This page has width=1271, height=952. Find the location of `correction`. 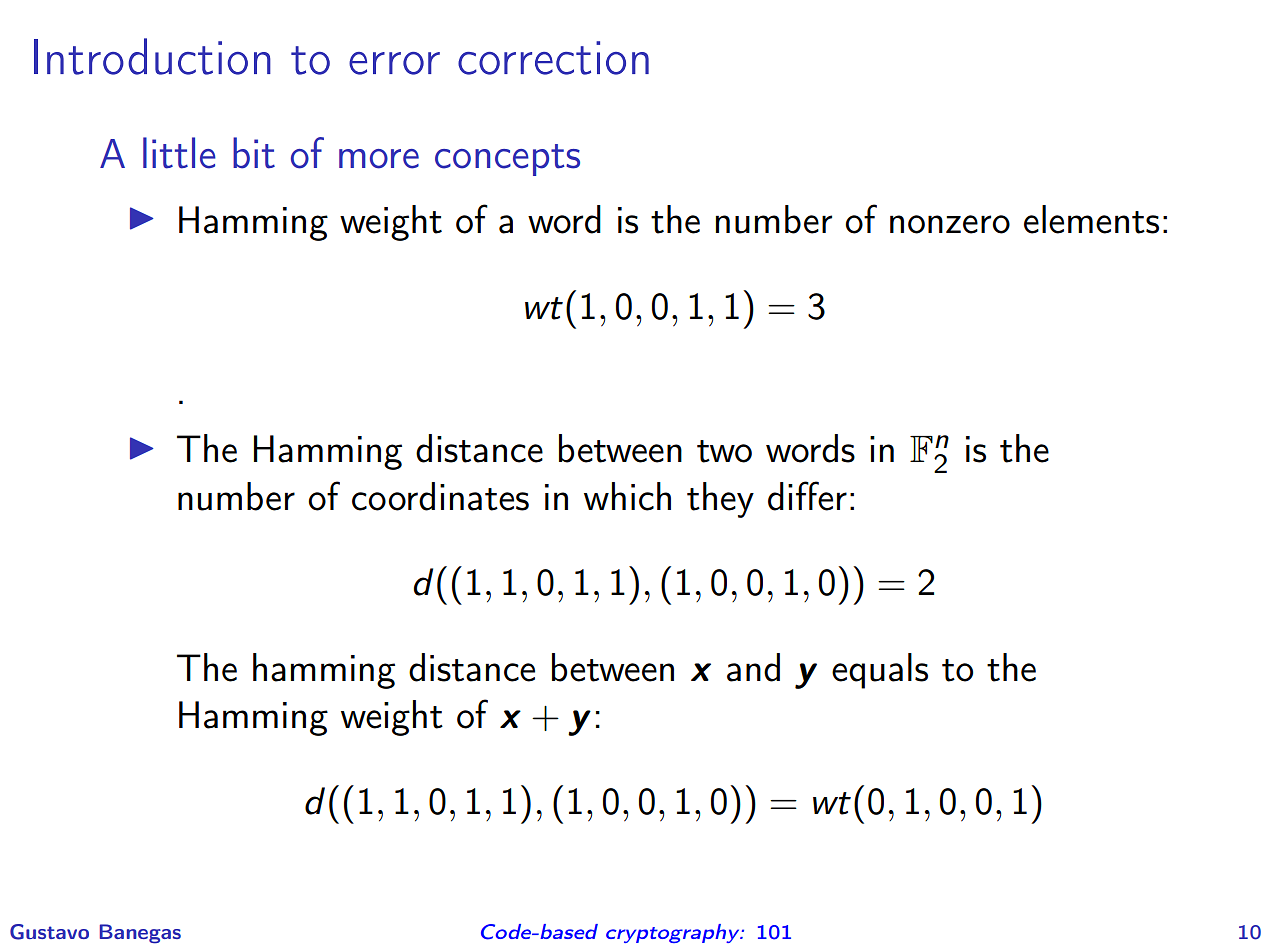

correction is located at coordinates (553, 58).
